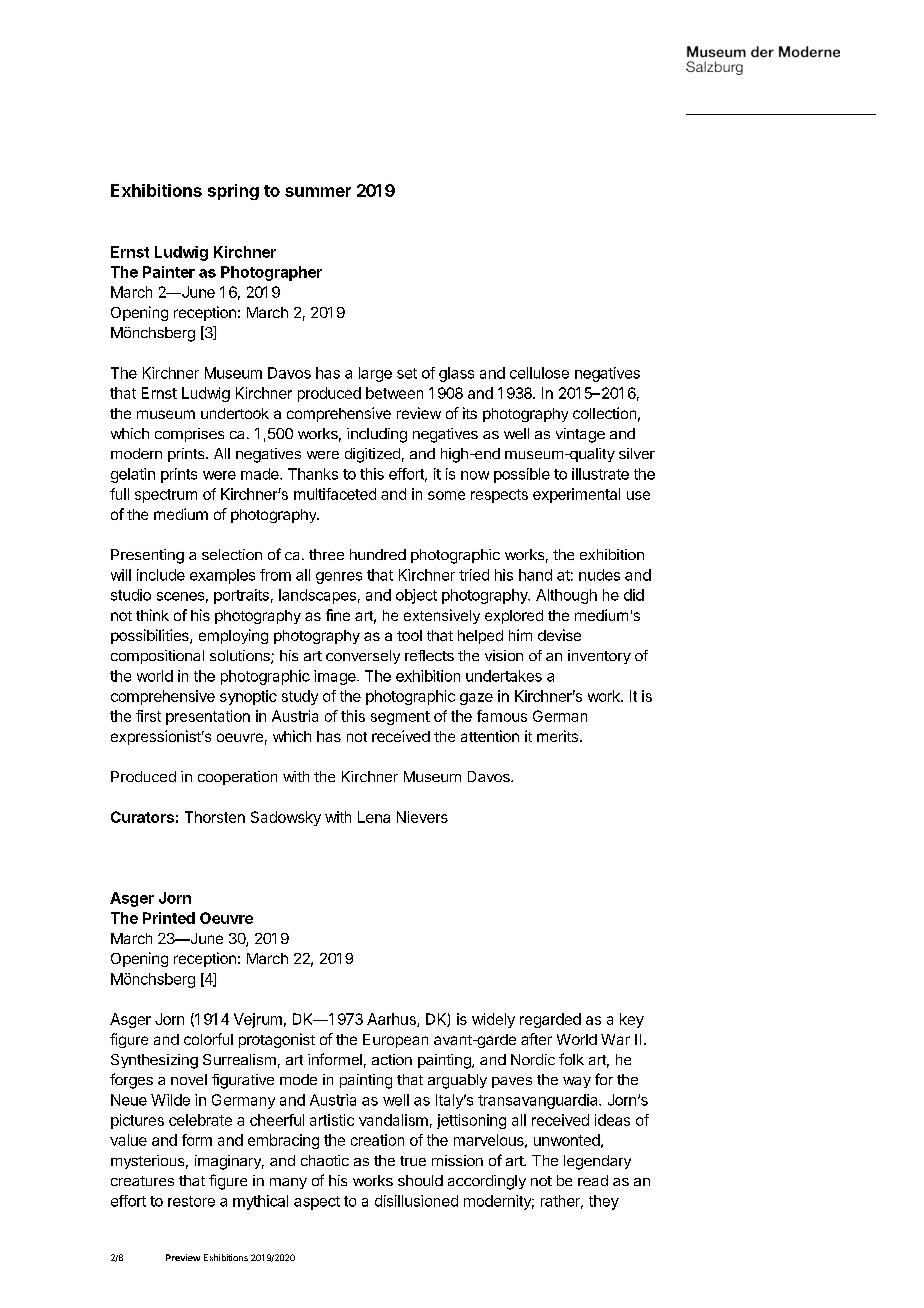  I want to click on segment, so click(400, 718).
